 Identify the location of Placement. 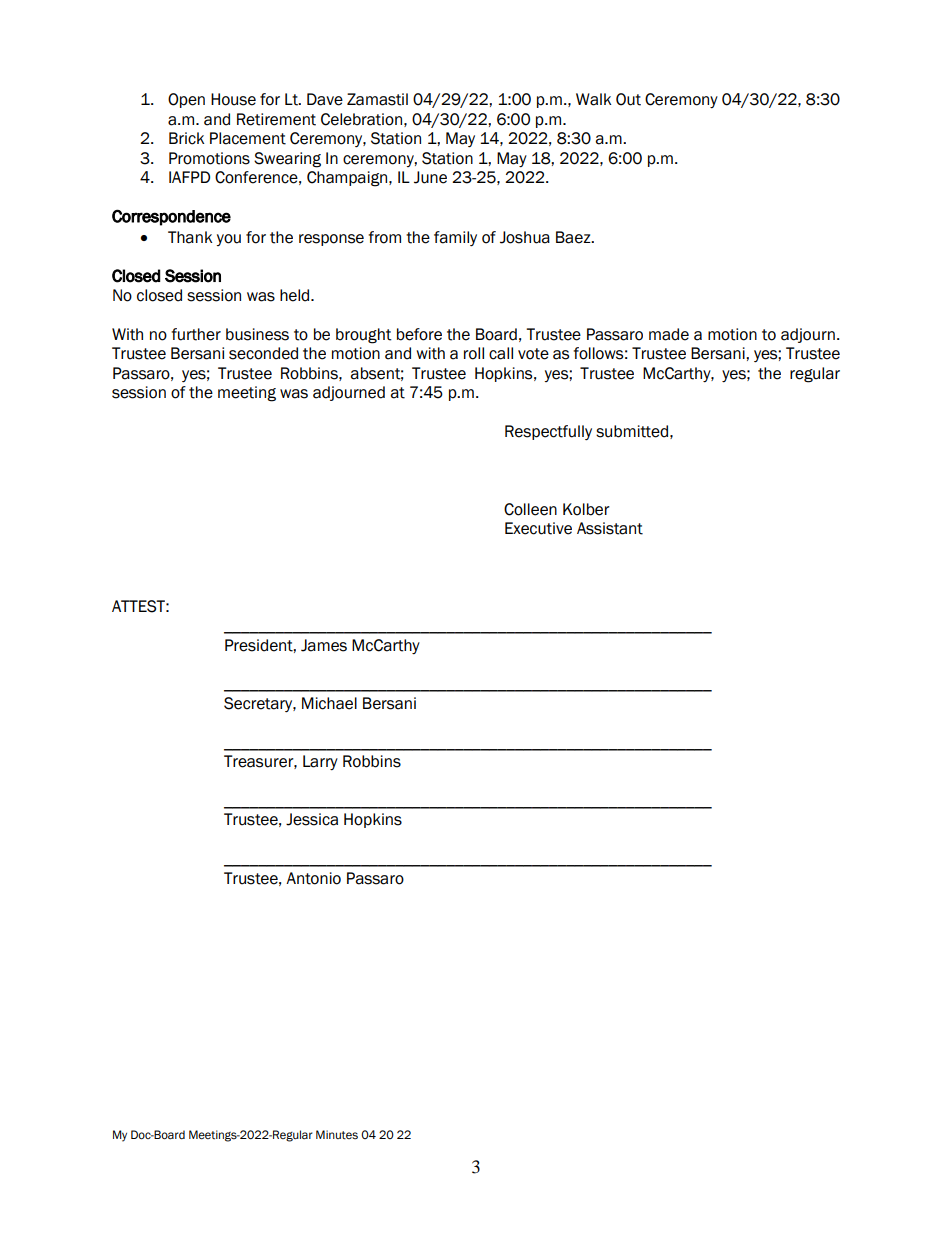
(248, 138).
